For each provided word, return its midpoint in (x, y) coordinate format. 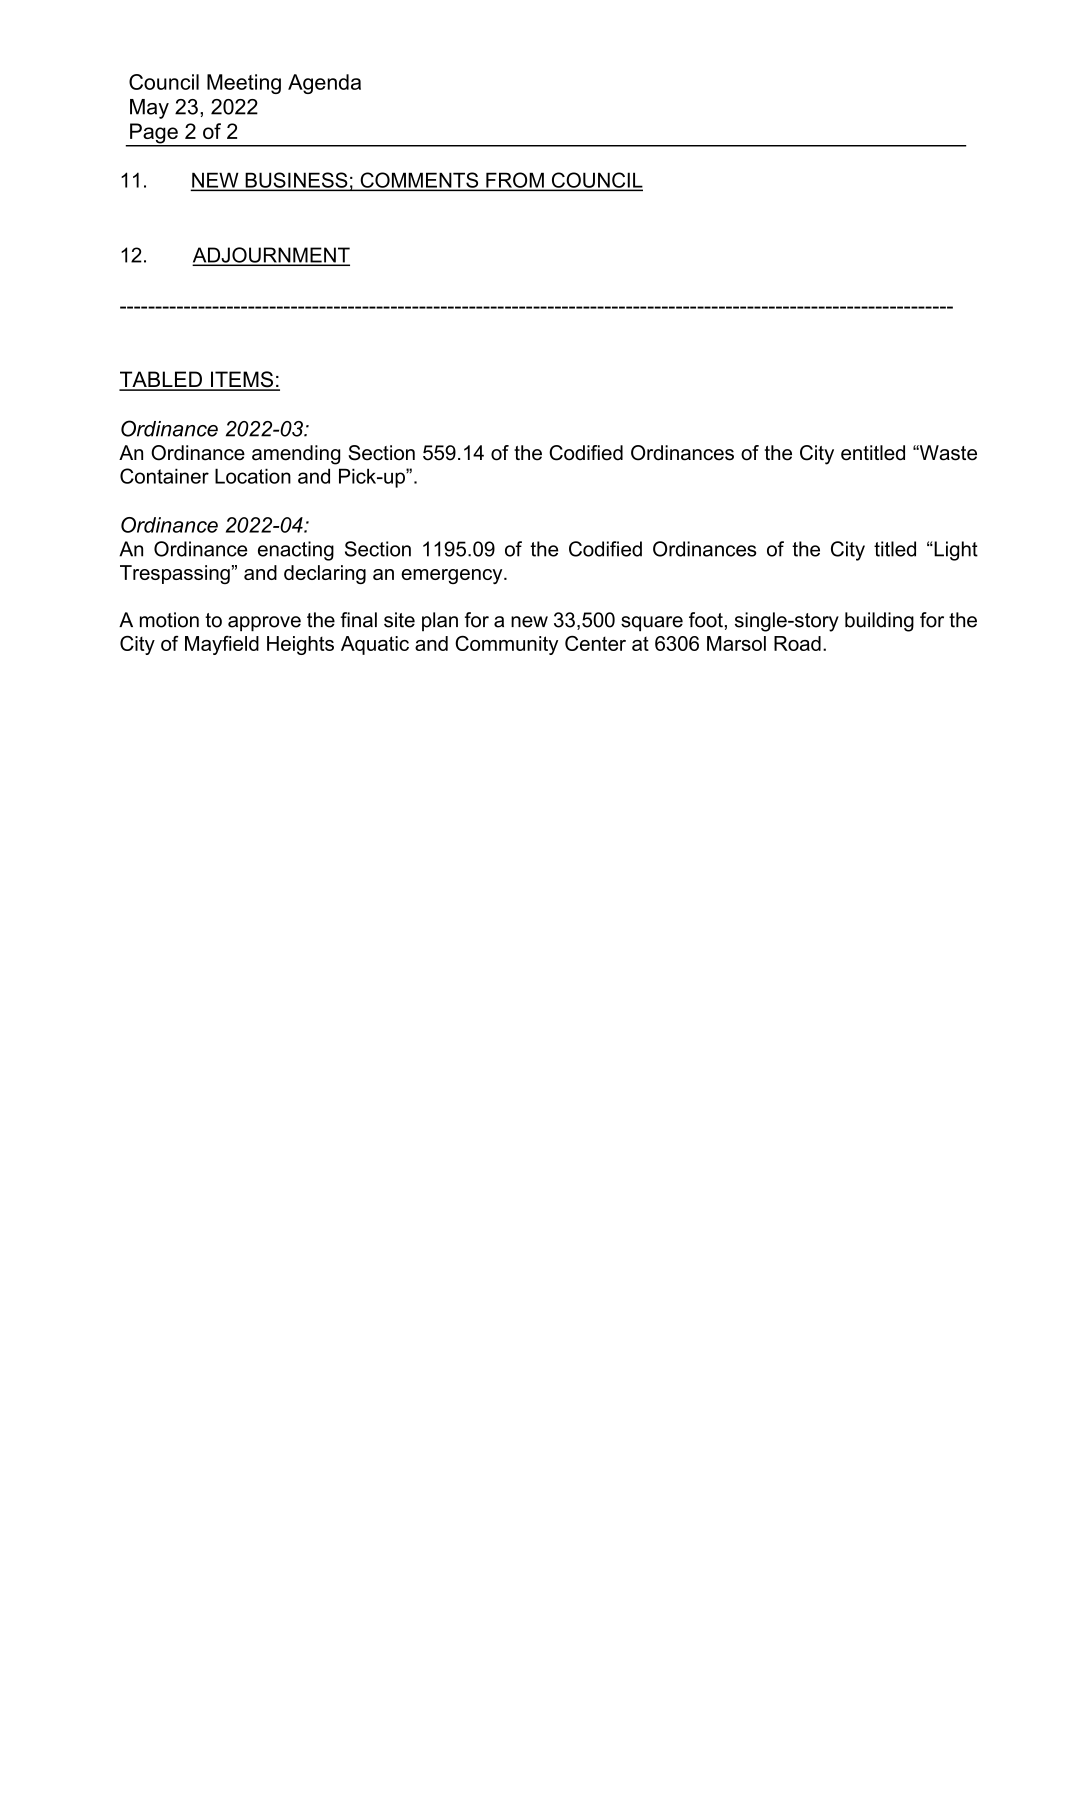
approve (264, 624)
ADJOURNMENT (271, 256)
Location (253, 476)
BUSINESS (296, 181)
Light (955, 551)
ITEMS (242, 380)
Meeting (244, 84)
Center (595, 643)
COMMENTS (419, 181)
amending (296, 455)
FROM (515, 181)
